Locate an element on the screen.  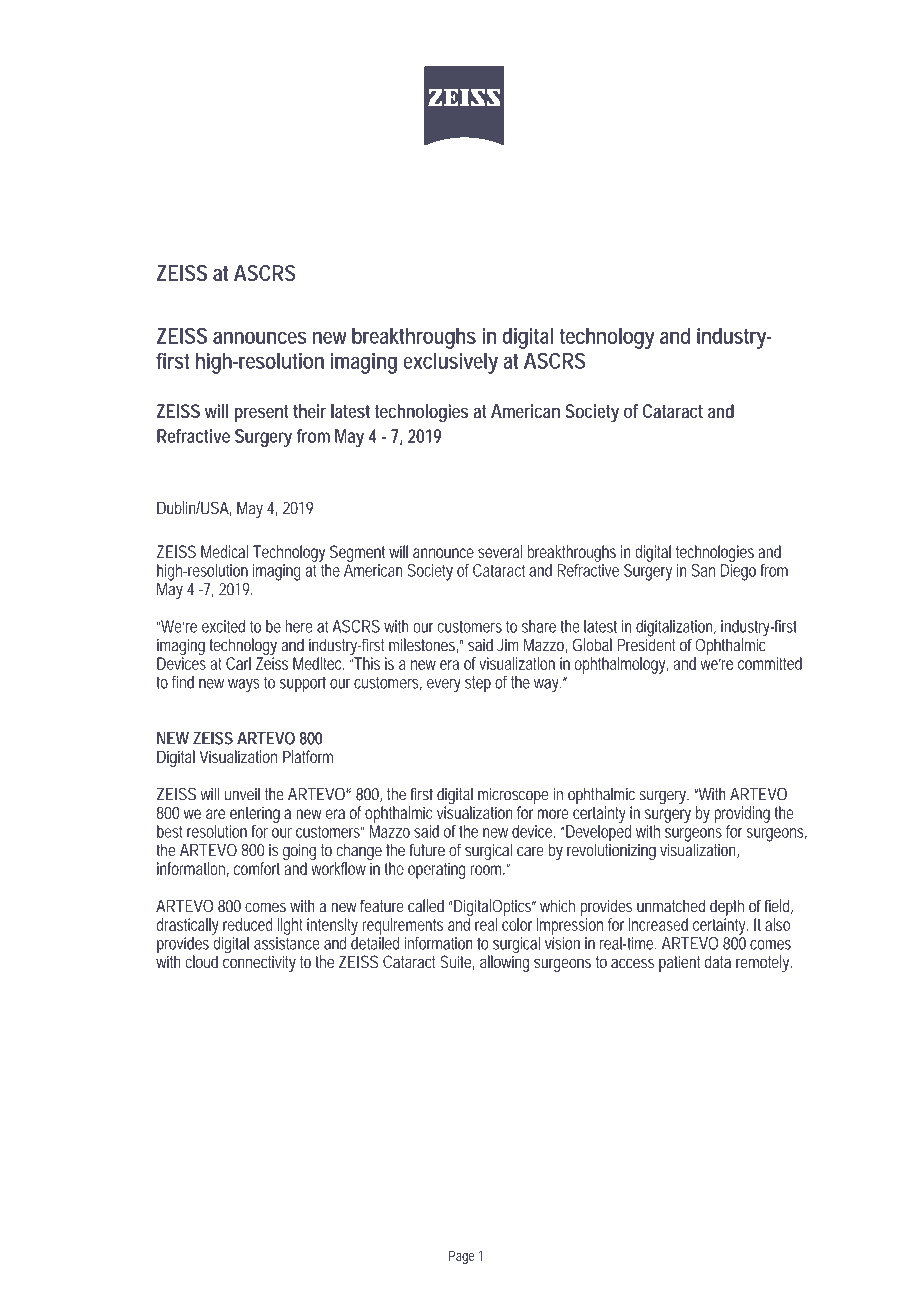
unveil is located at coordinates (242, 794).
